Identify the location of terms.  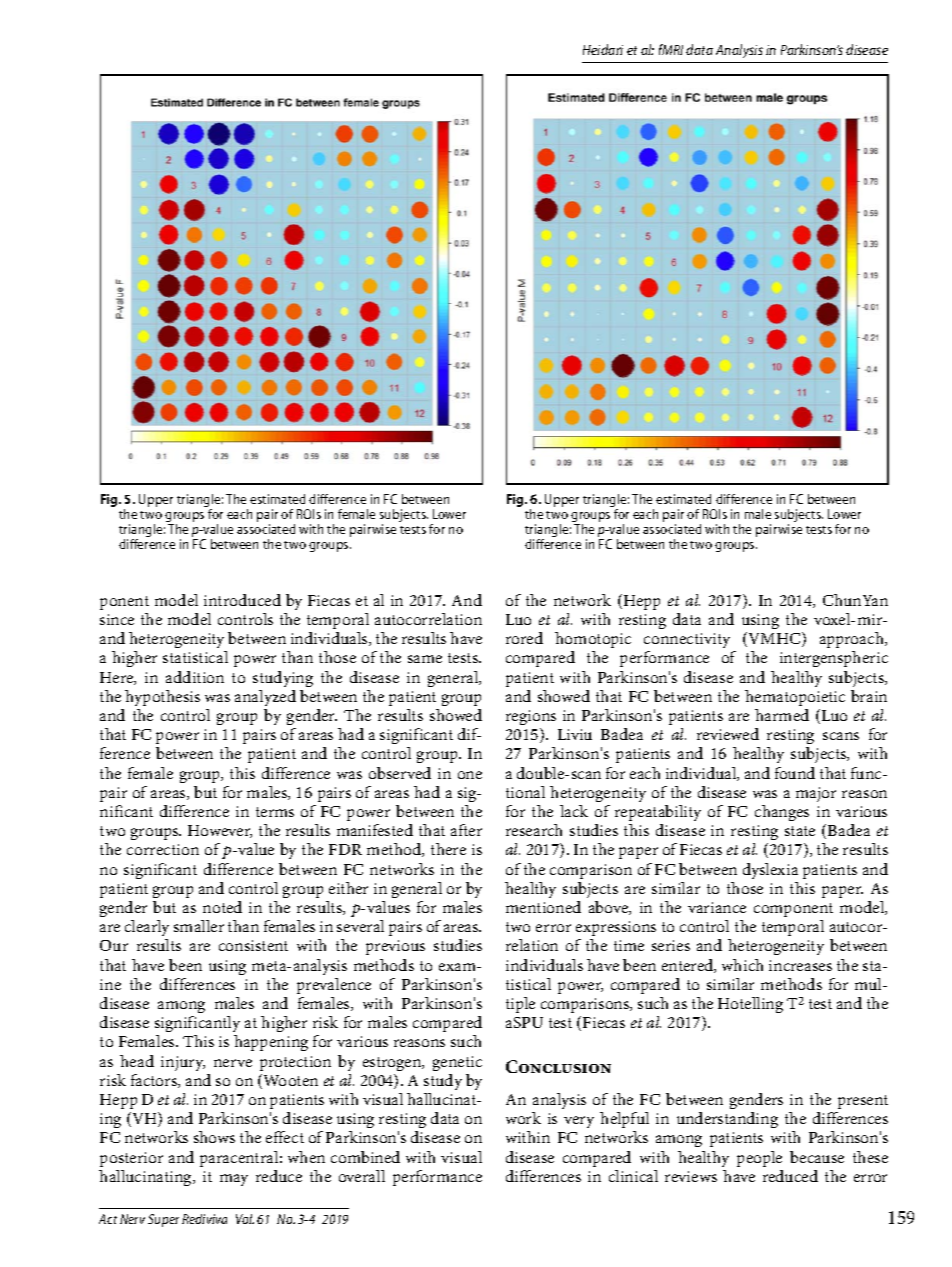
(275, 812).
